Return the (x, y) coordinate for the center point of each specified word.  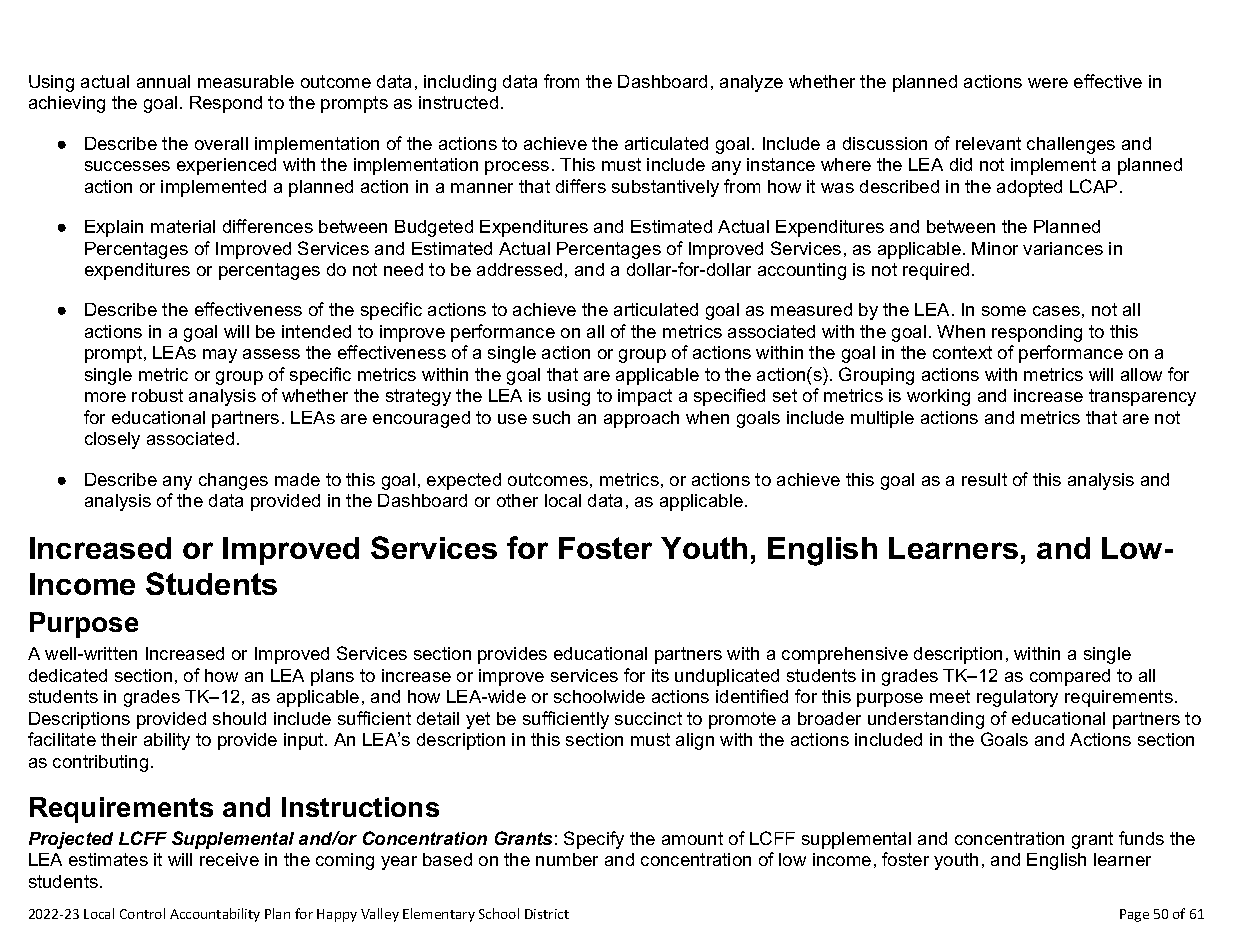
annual (163, 81)
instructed (458, 102)
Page (1134, 915)
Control (142, 913)
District (547, 914)
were (1048, 83)
